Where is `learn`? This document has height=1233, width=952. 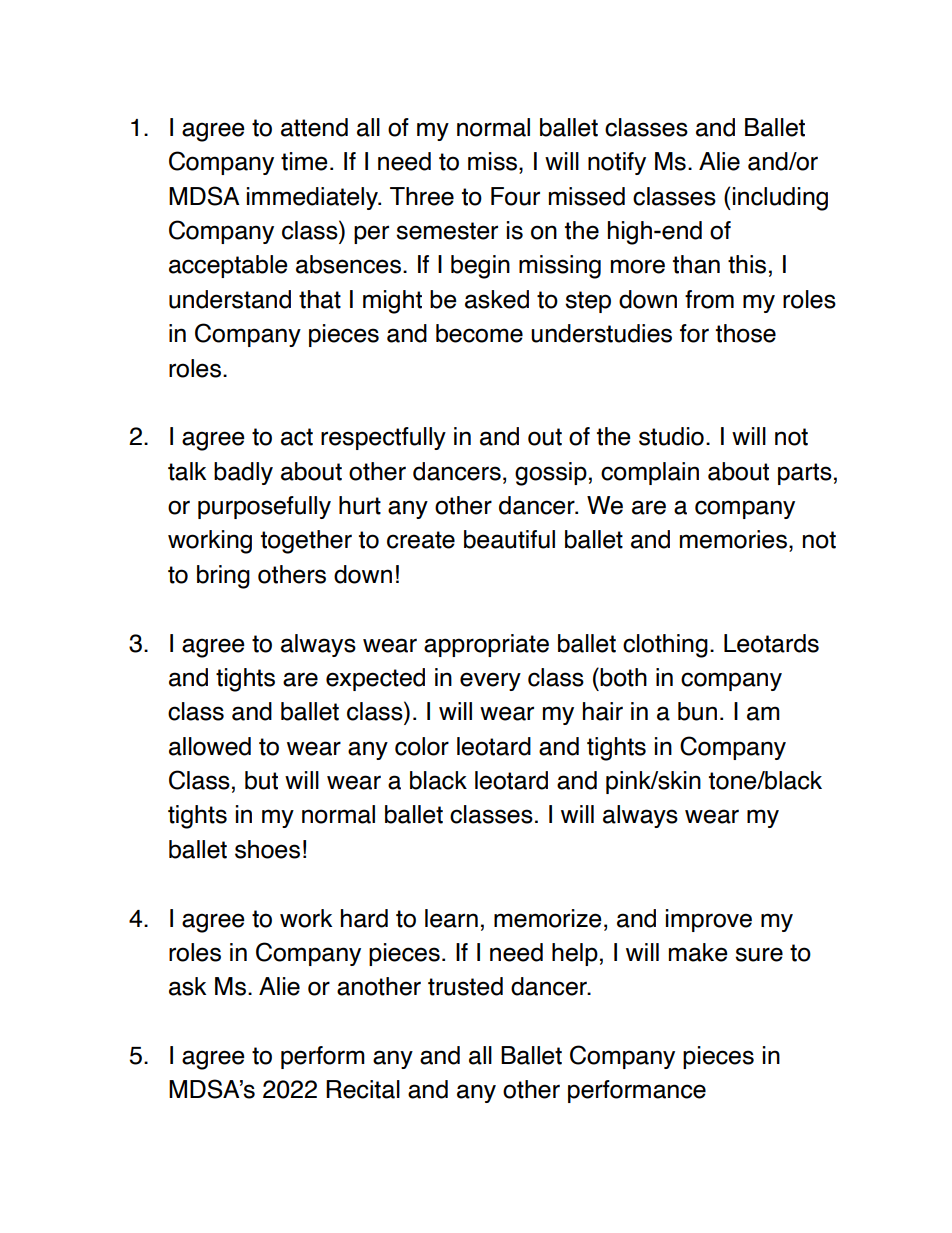
learn is located at coordinates (451, 918).
